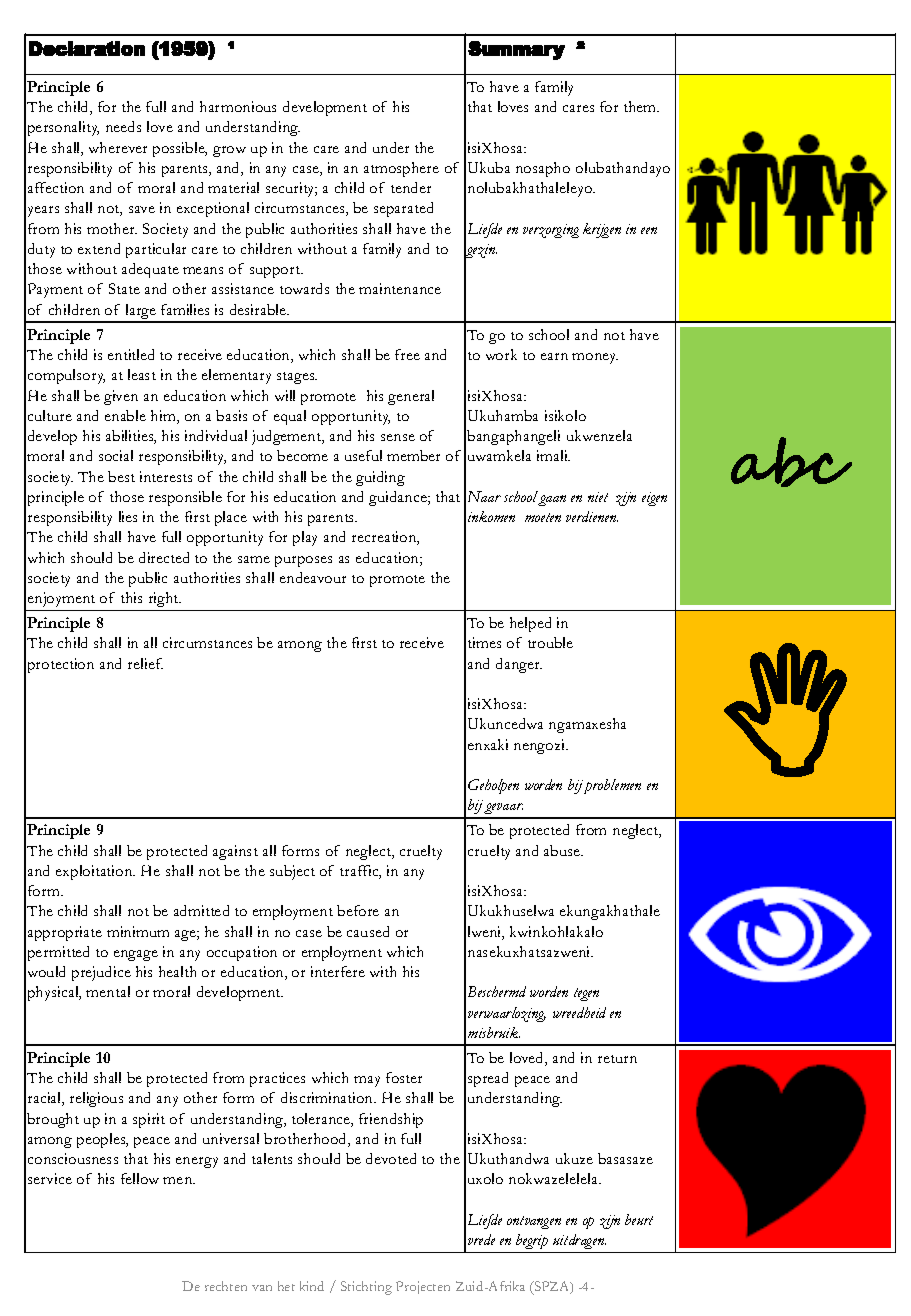 The width and height of the screenshot is (911, 1316). Describe the element at coordinates (401, 169) in the screenshot. I see `atmosphere` at that location.
